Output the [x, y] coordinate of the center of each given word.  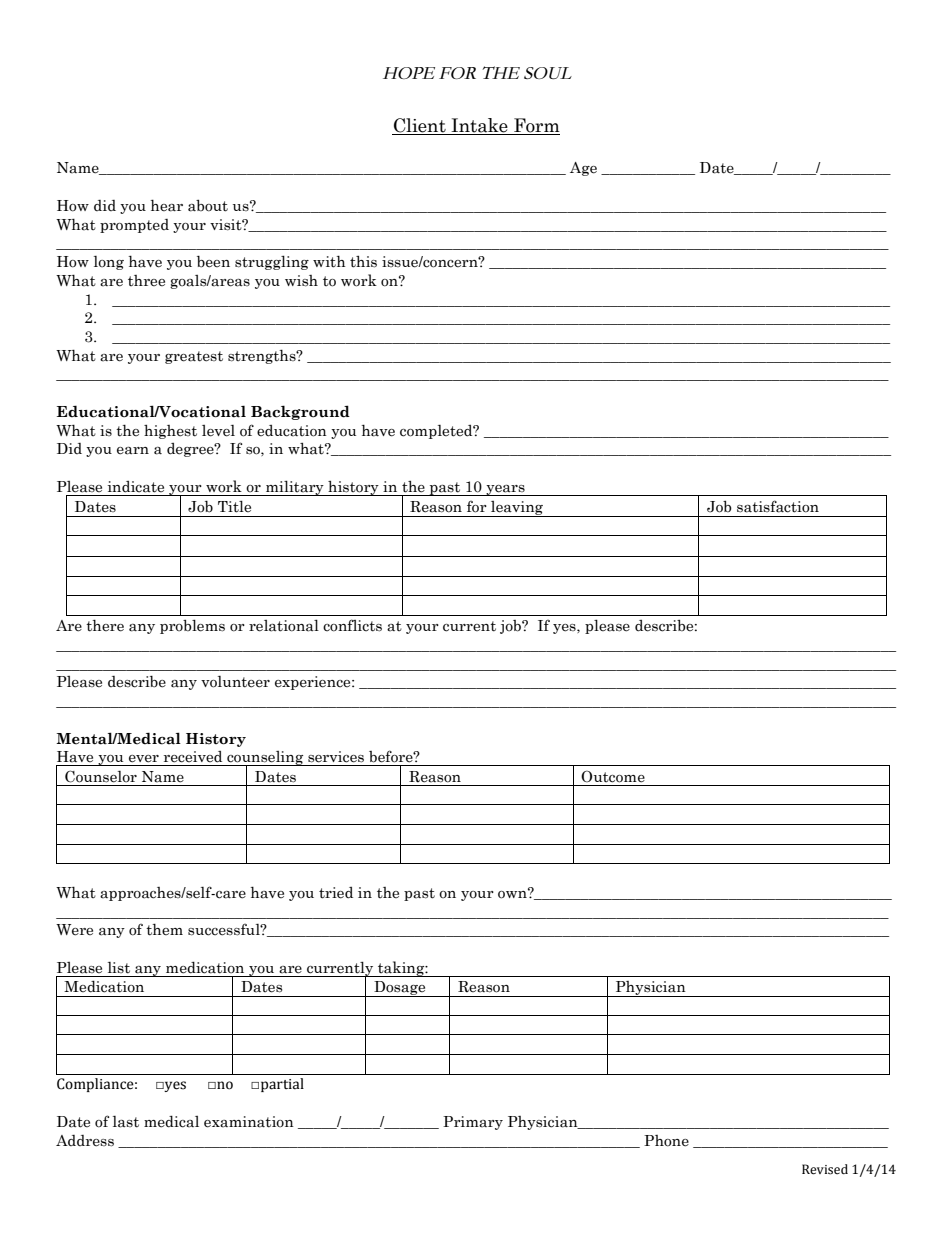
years [505, 490]
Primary [473, 1123]
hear [167, 205]
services [336, 757]
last [126, 1122]
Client [420, 125]
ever [144, 759]
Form [537, 125]
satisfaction [778, 506]
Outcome [613, 776]
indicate [136, 487]
